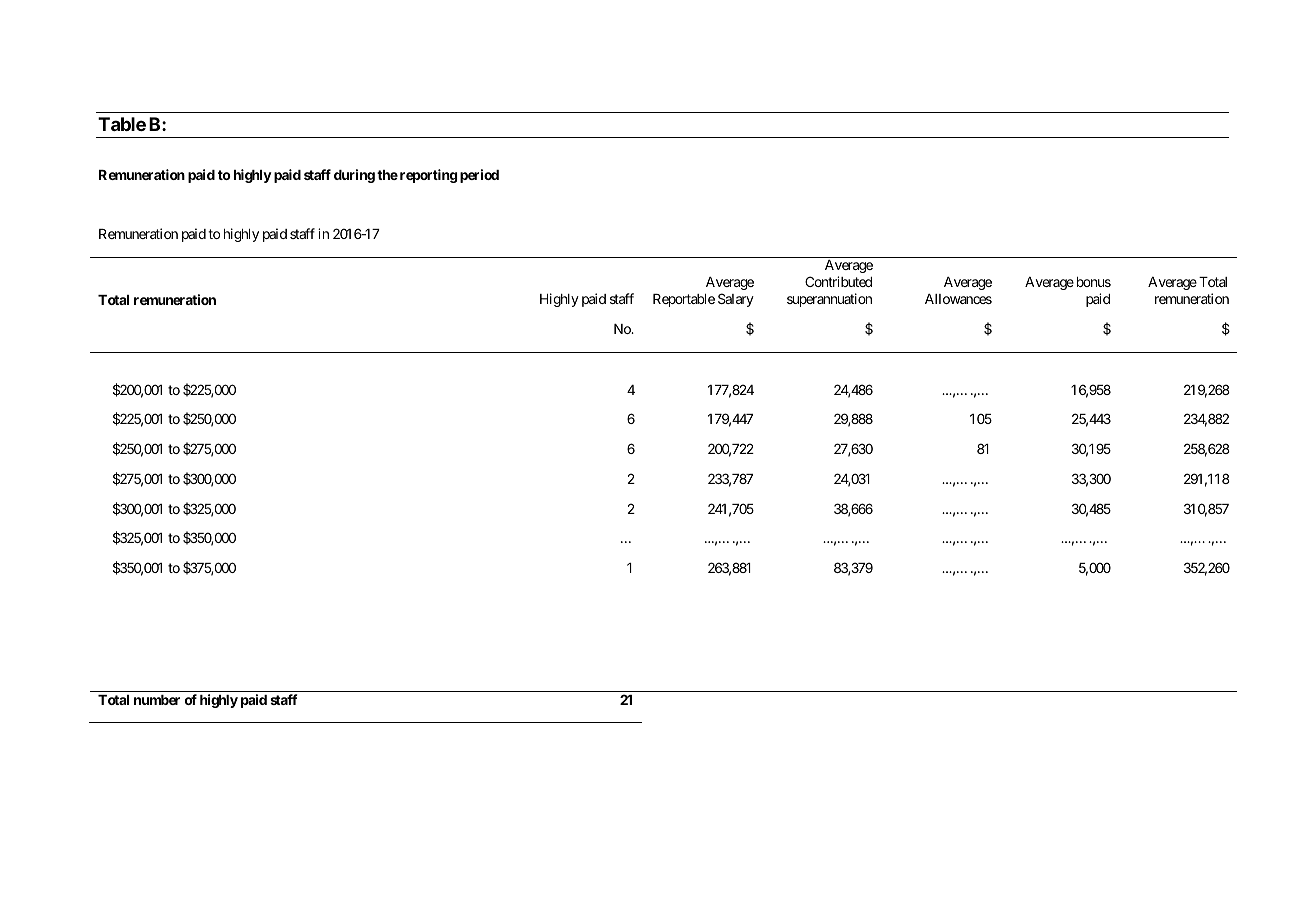 This image has width=1308, height=924. Describe the element at coordinates (1094, 282) in the image. I see `bonus` at that location.
